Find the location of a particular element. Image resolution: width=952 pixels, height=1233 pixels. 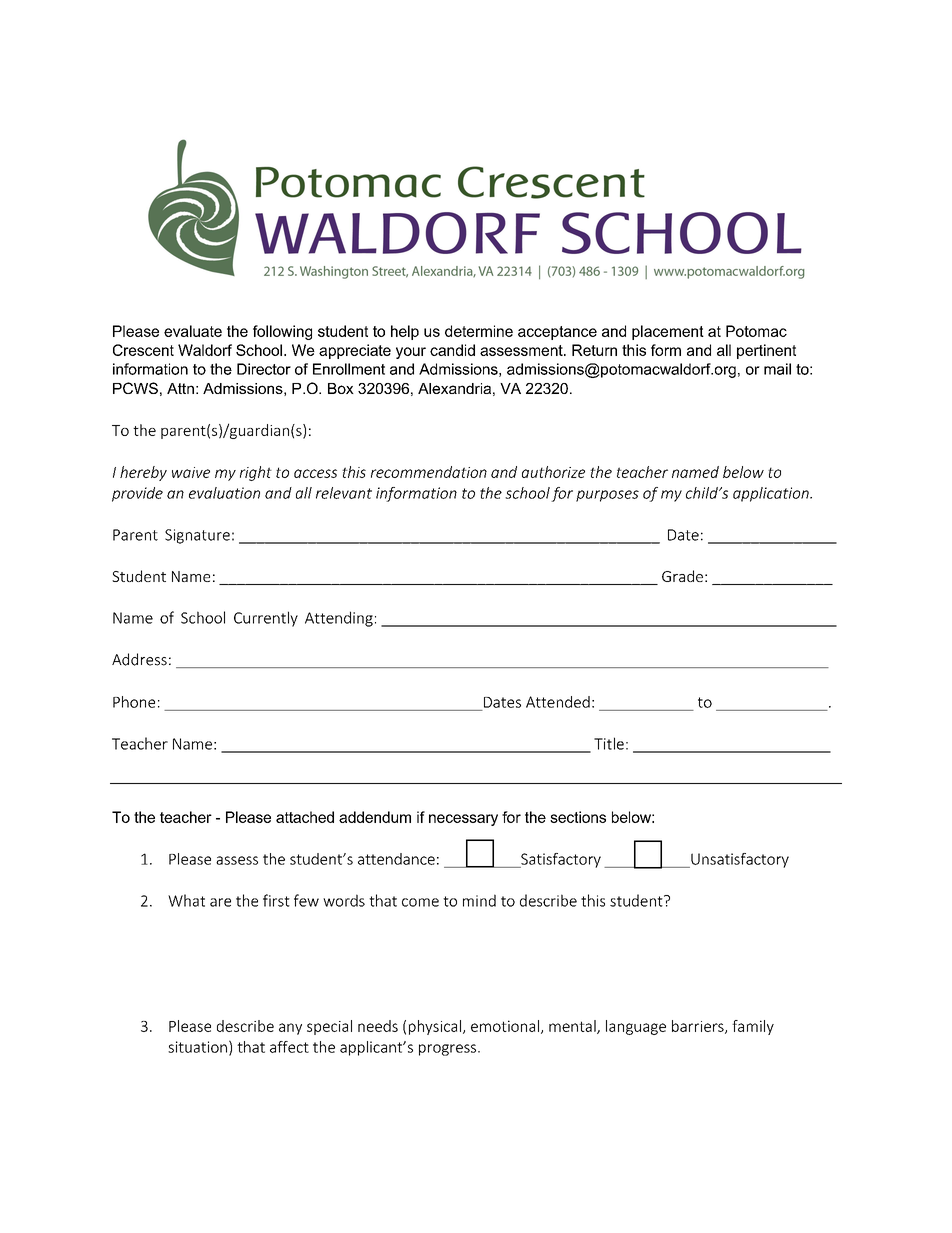

Currently is located at coordinates (266, 619).
